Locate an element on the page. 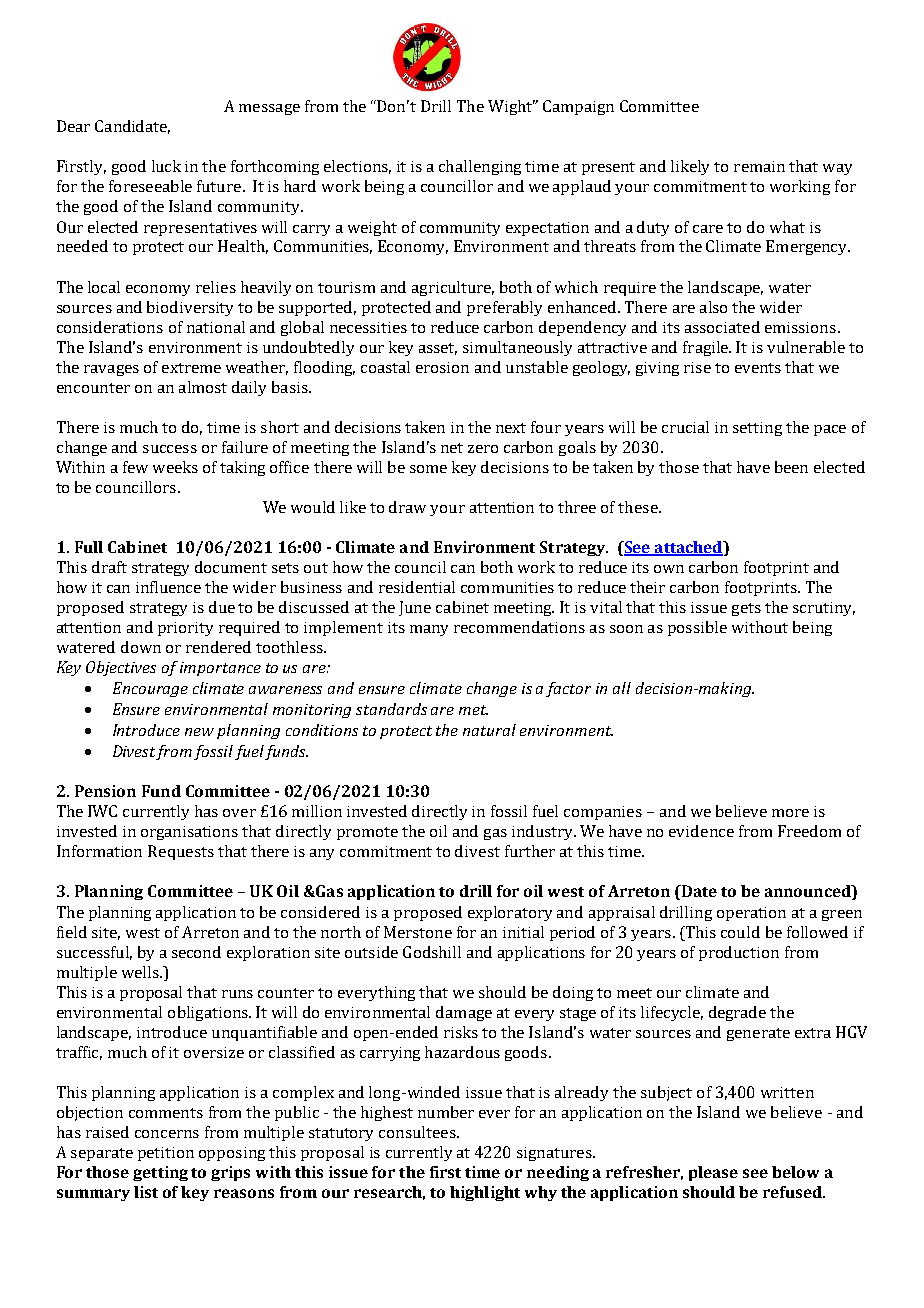 This image has height=1308, width=924. some is located at coordinates (428, 469).
